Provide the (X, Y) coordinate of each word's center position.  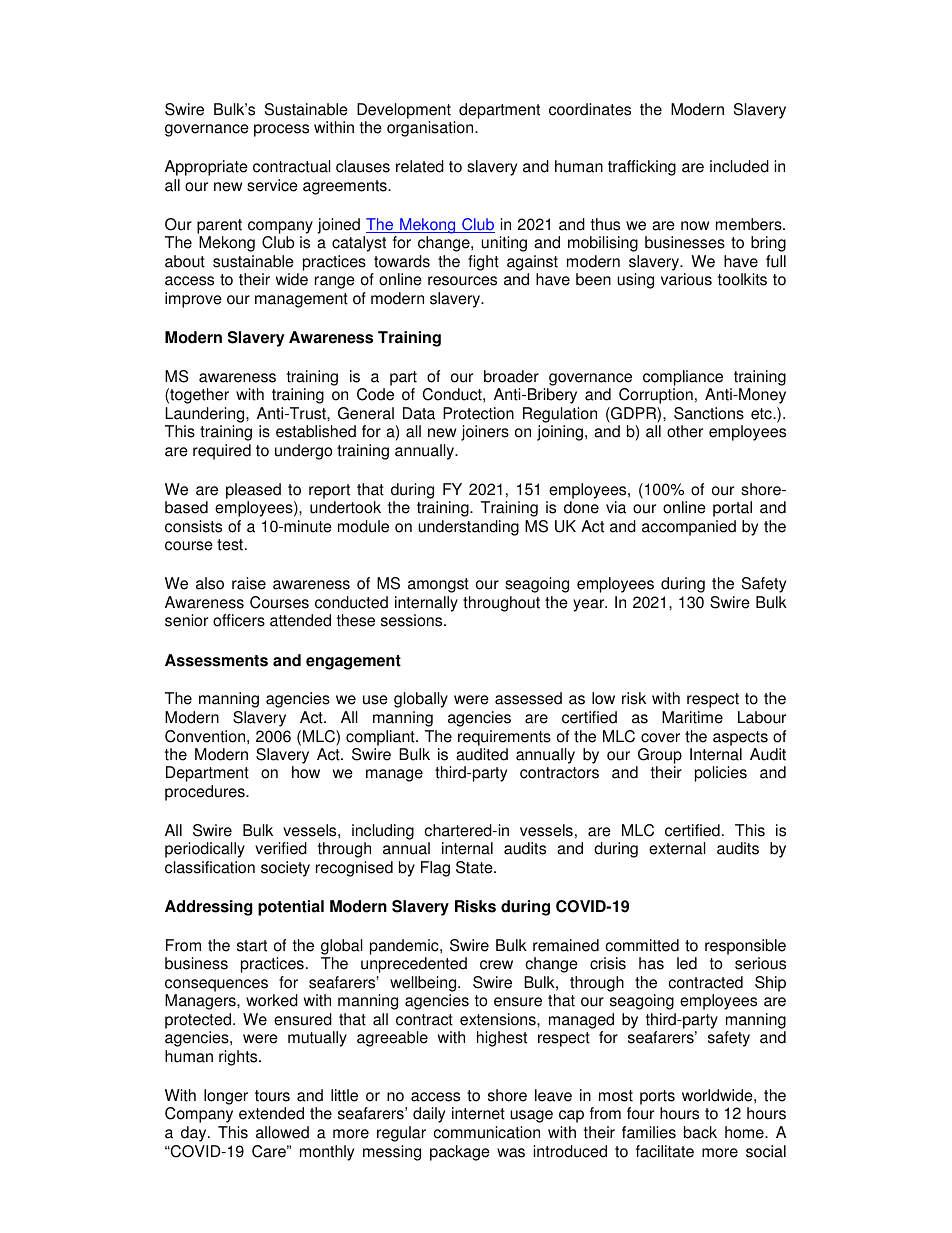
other (685, 431)
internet (478, 1113)
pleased (253, 491)
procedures (206, 793)
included (739, 166)
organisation (431, 129)
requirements (504, 738)
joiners (485, 433)
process (281, 130)
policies (721, 774)
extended (271, 1113)
